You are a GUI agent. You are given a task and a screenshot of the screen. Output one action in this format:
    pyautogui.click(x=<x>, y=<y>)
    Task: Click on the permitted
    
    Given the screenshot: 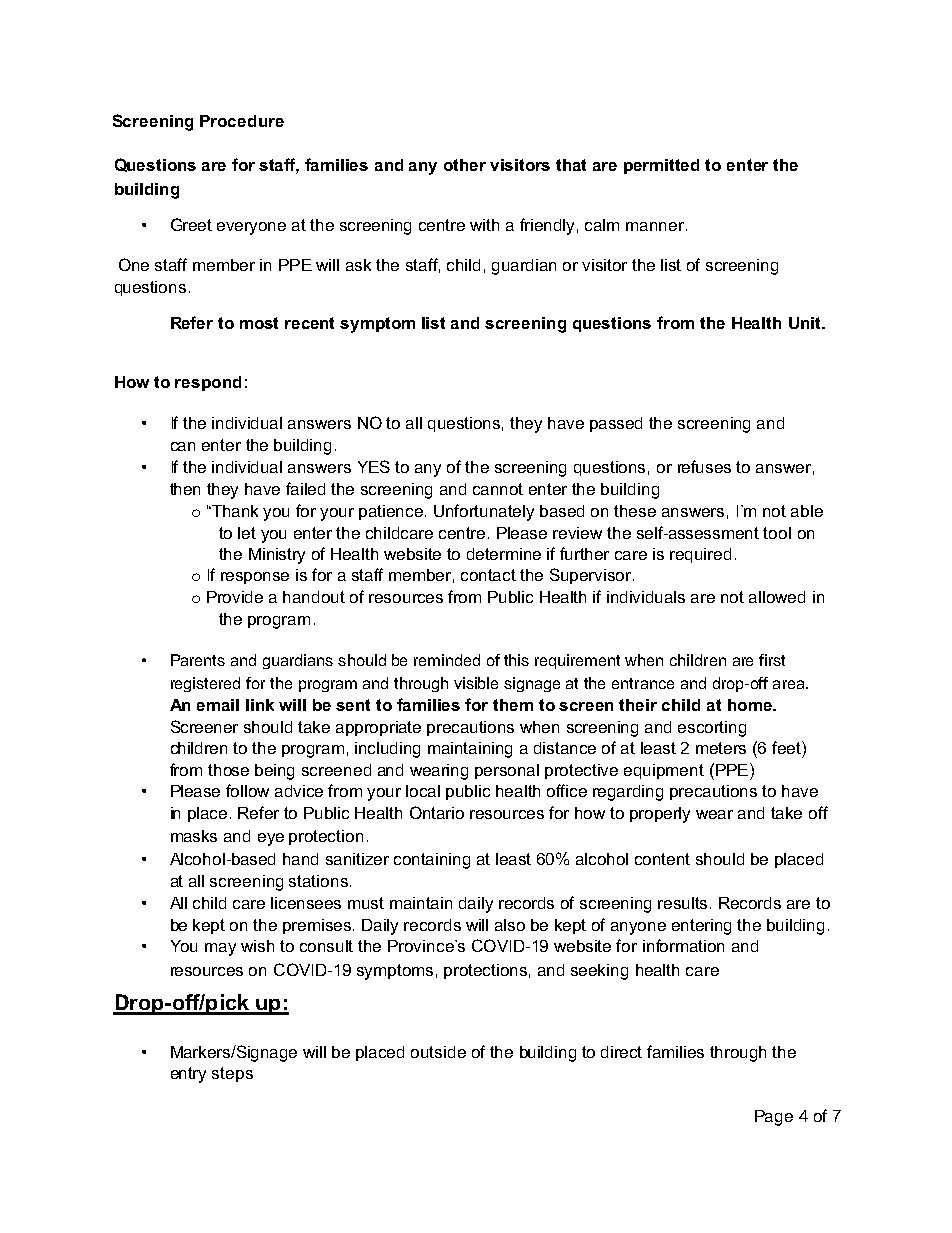 What is the action you would take?
    pyautogui.click(x=661, y=166)
